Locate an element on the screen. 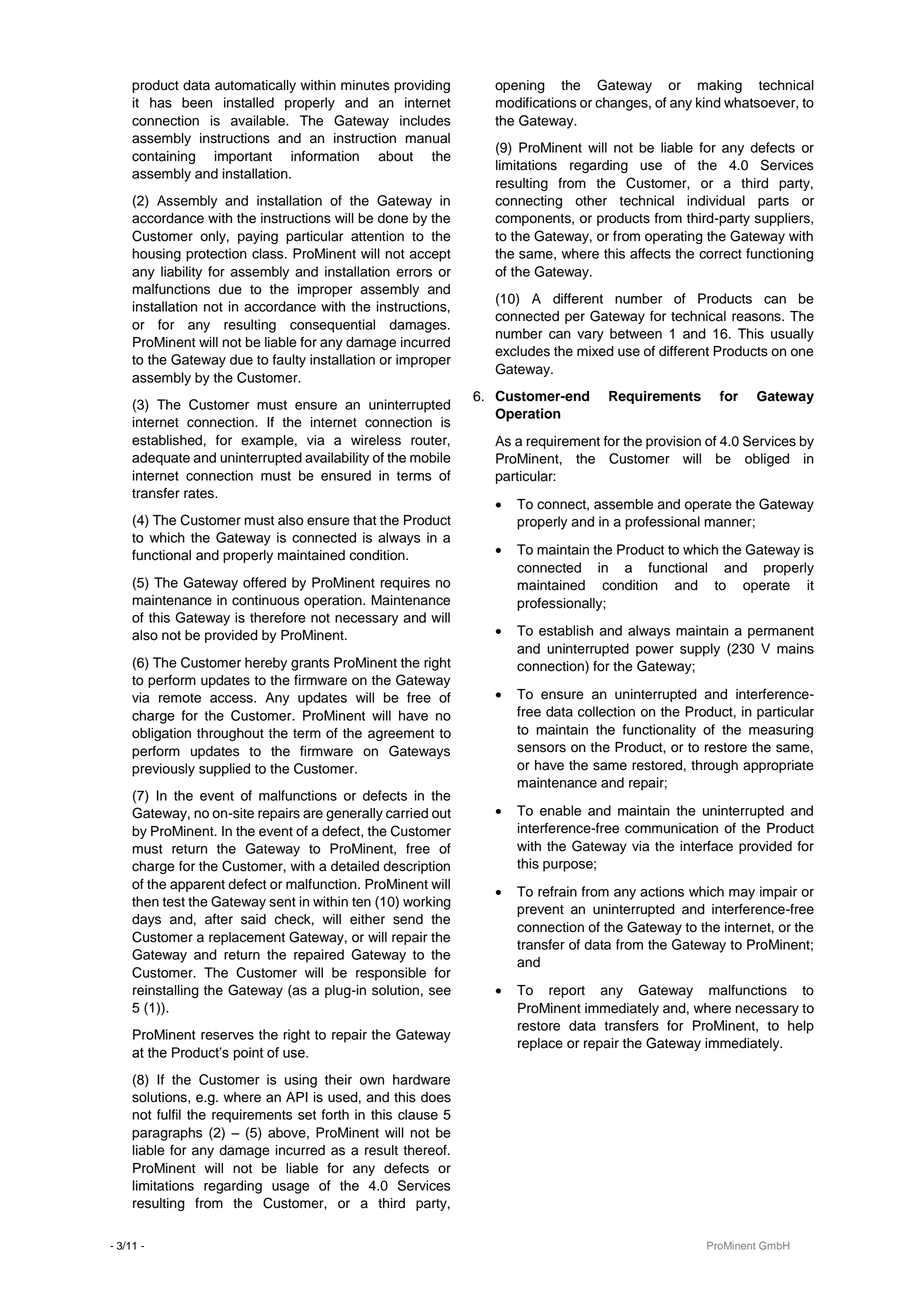 The width and height of the screenshot is (924, 1308). supply is located at coordinates (700, 650).
